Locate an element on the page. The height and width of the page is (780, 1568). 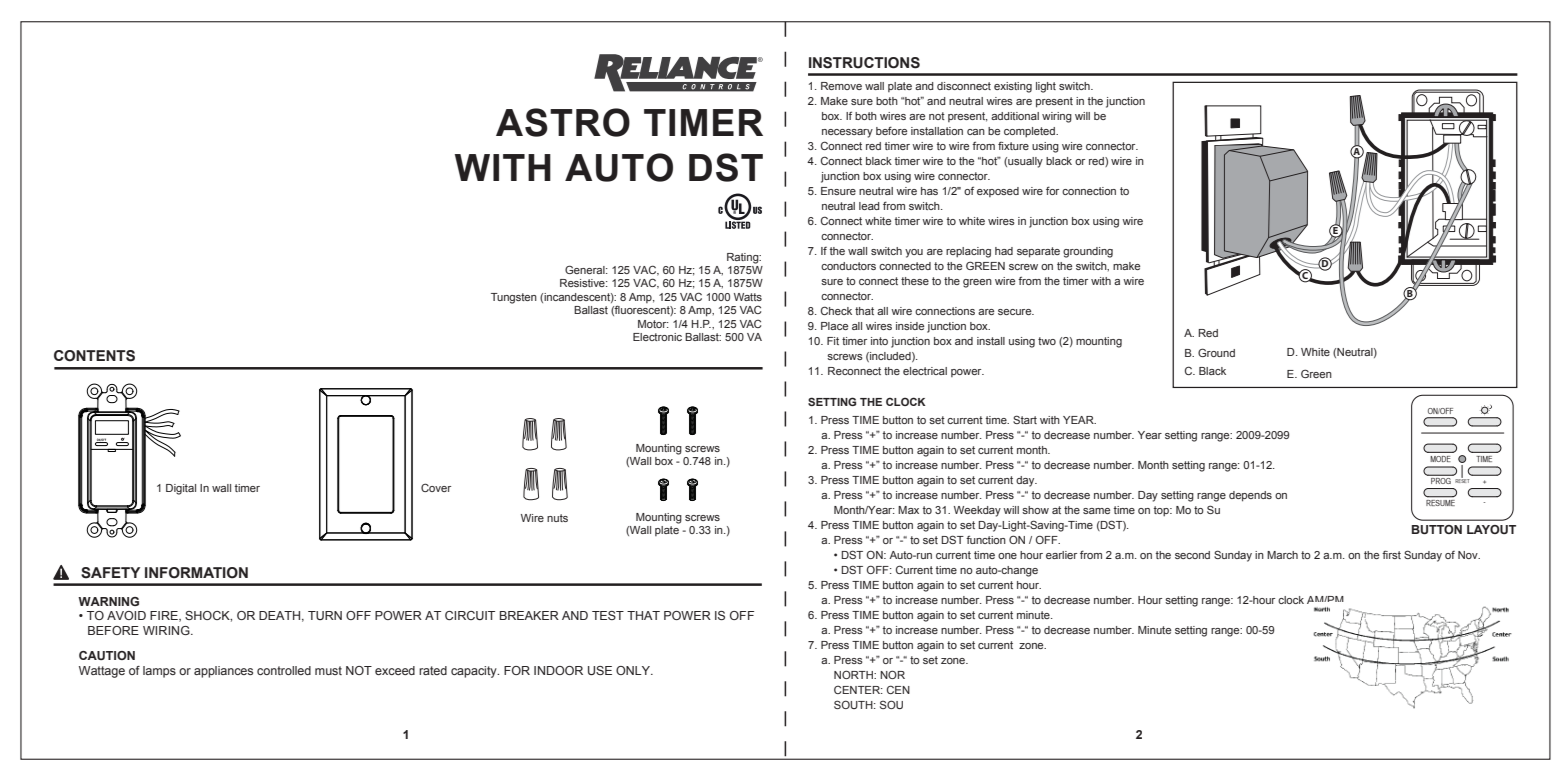
electrical is located at coordinates (925, 371).
